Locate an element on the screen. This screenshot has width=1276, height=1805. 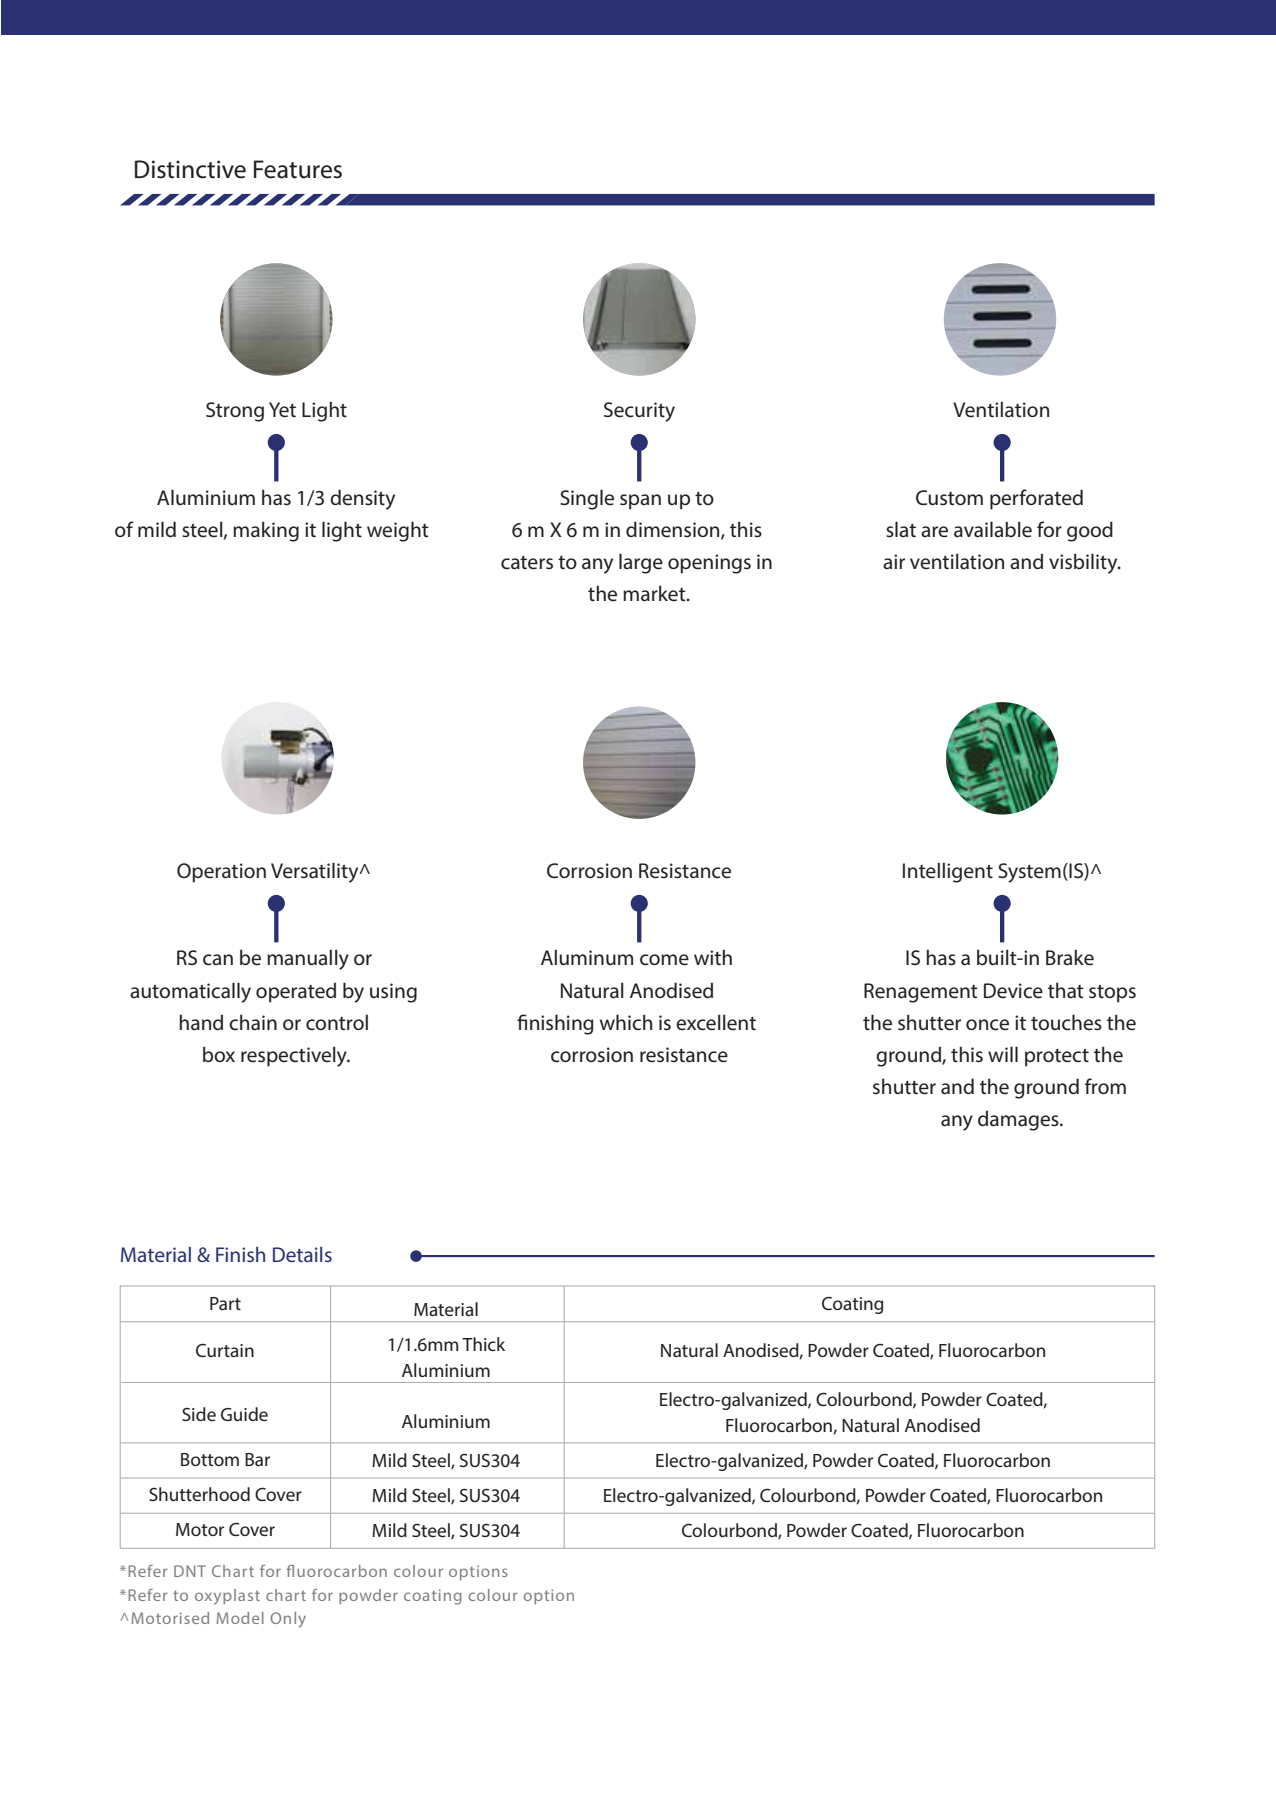
Security is located at coordinates (639, 412).
